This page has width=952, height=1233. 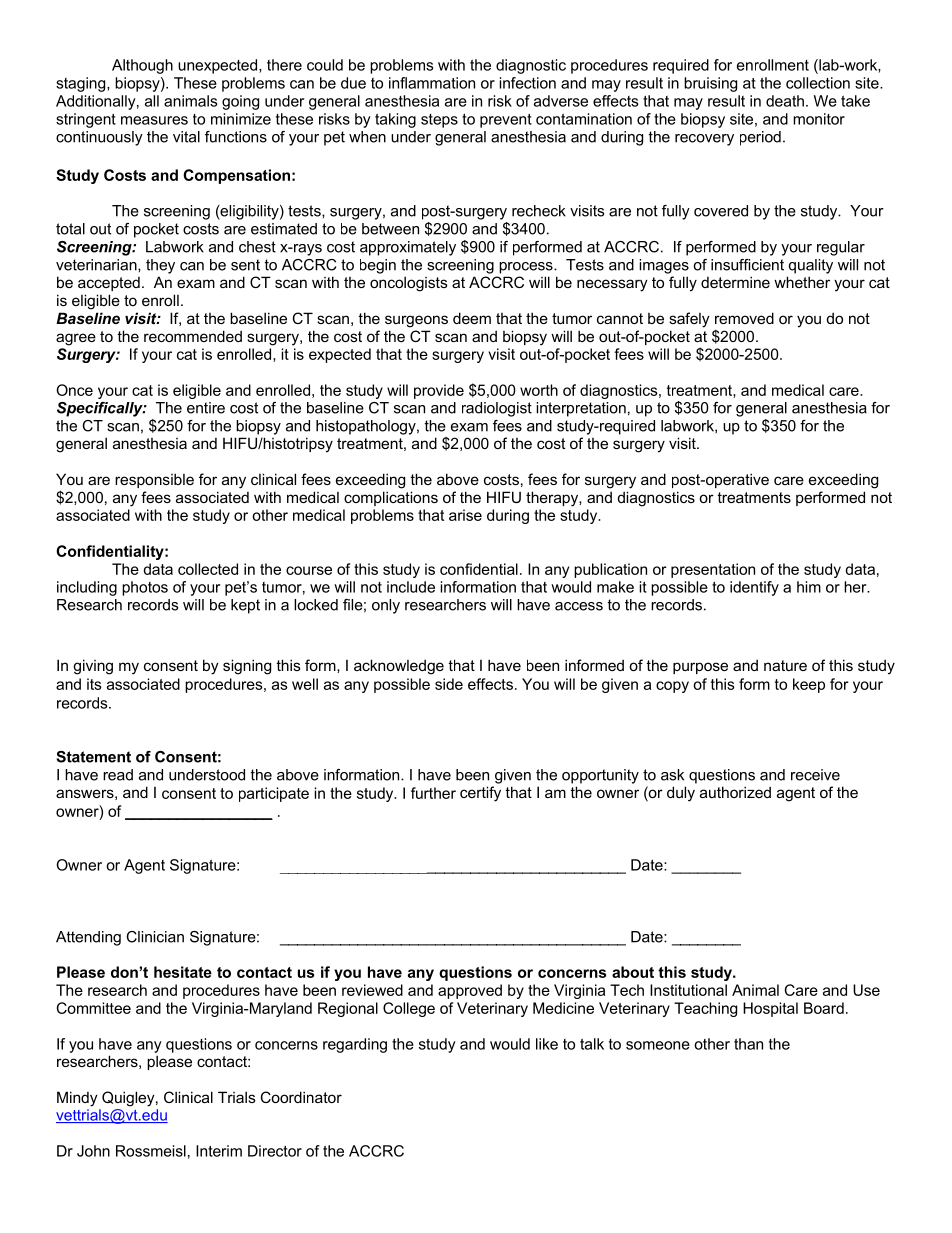 What do you see at coordinates (154, 120) in the page?
I see `measures` at bounding box center [154, 120].
